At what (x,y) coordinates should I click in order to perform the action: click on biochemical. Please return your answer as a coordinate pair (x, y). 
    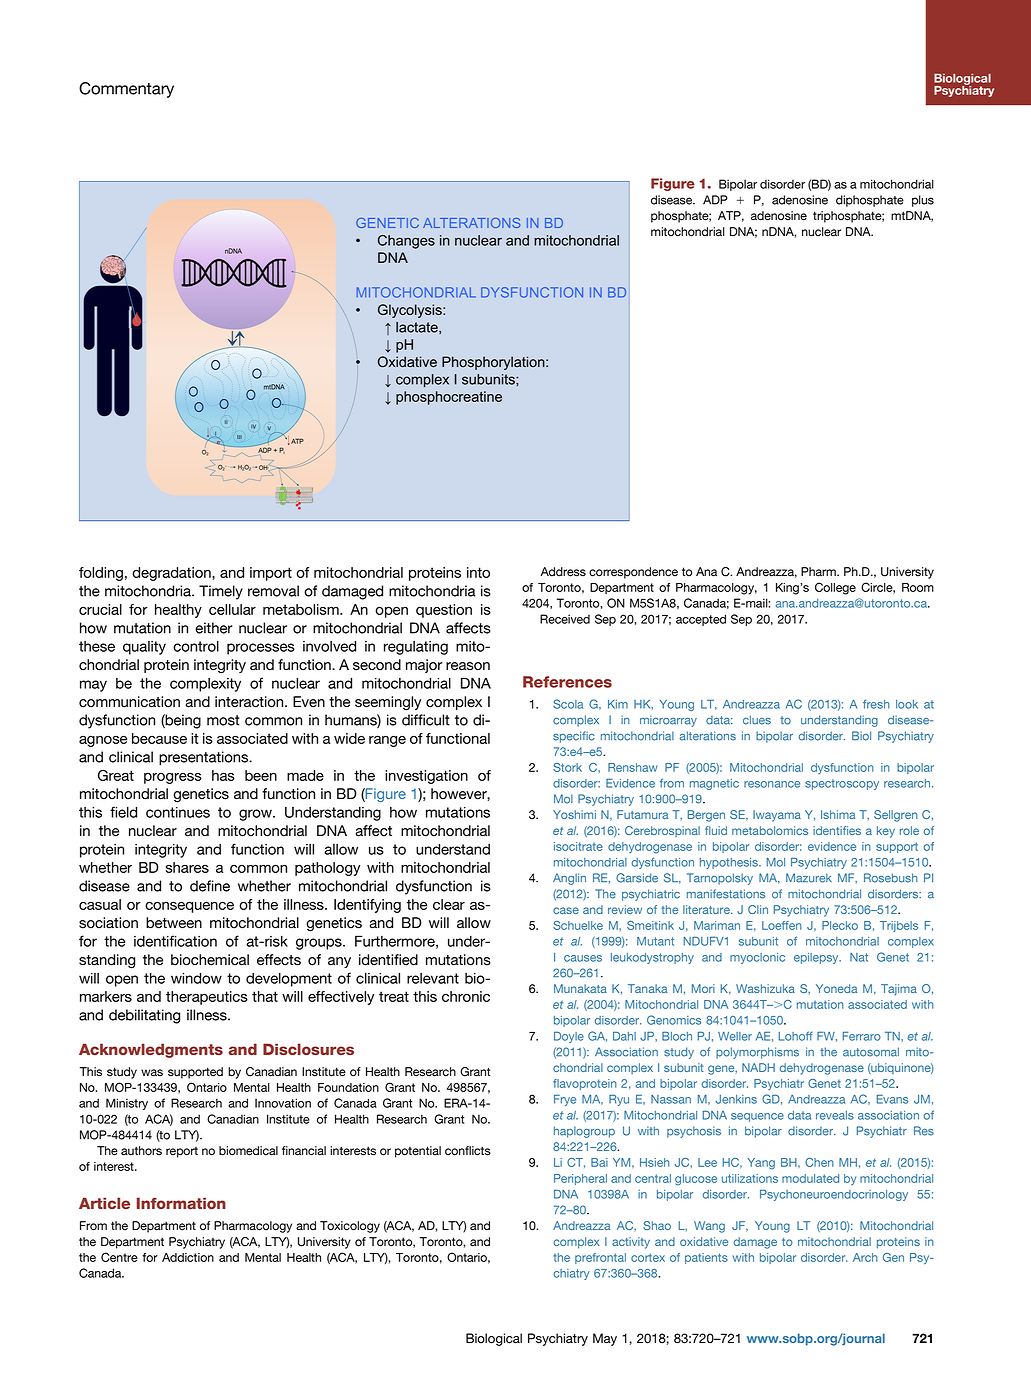
    Looking at the image, I should click on (210, 960).
